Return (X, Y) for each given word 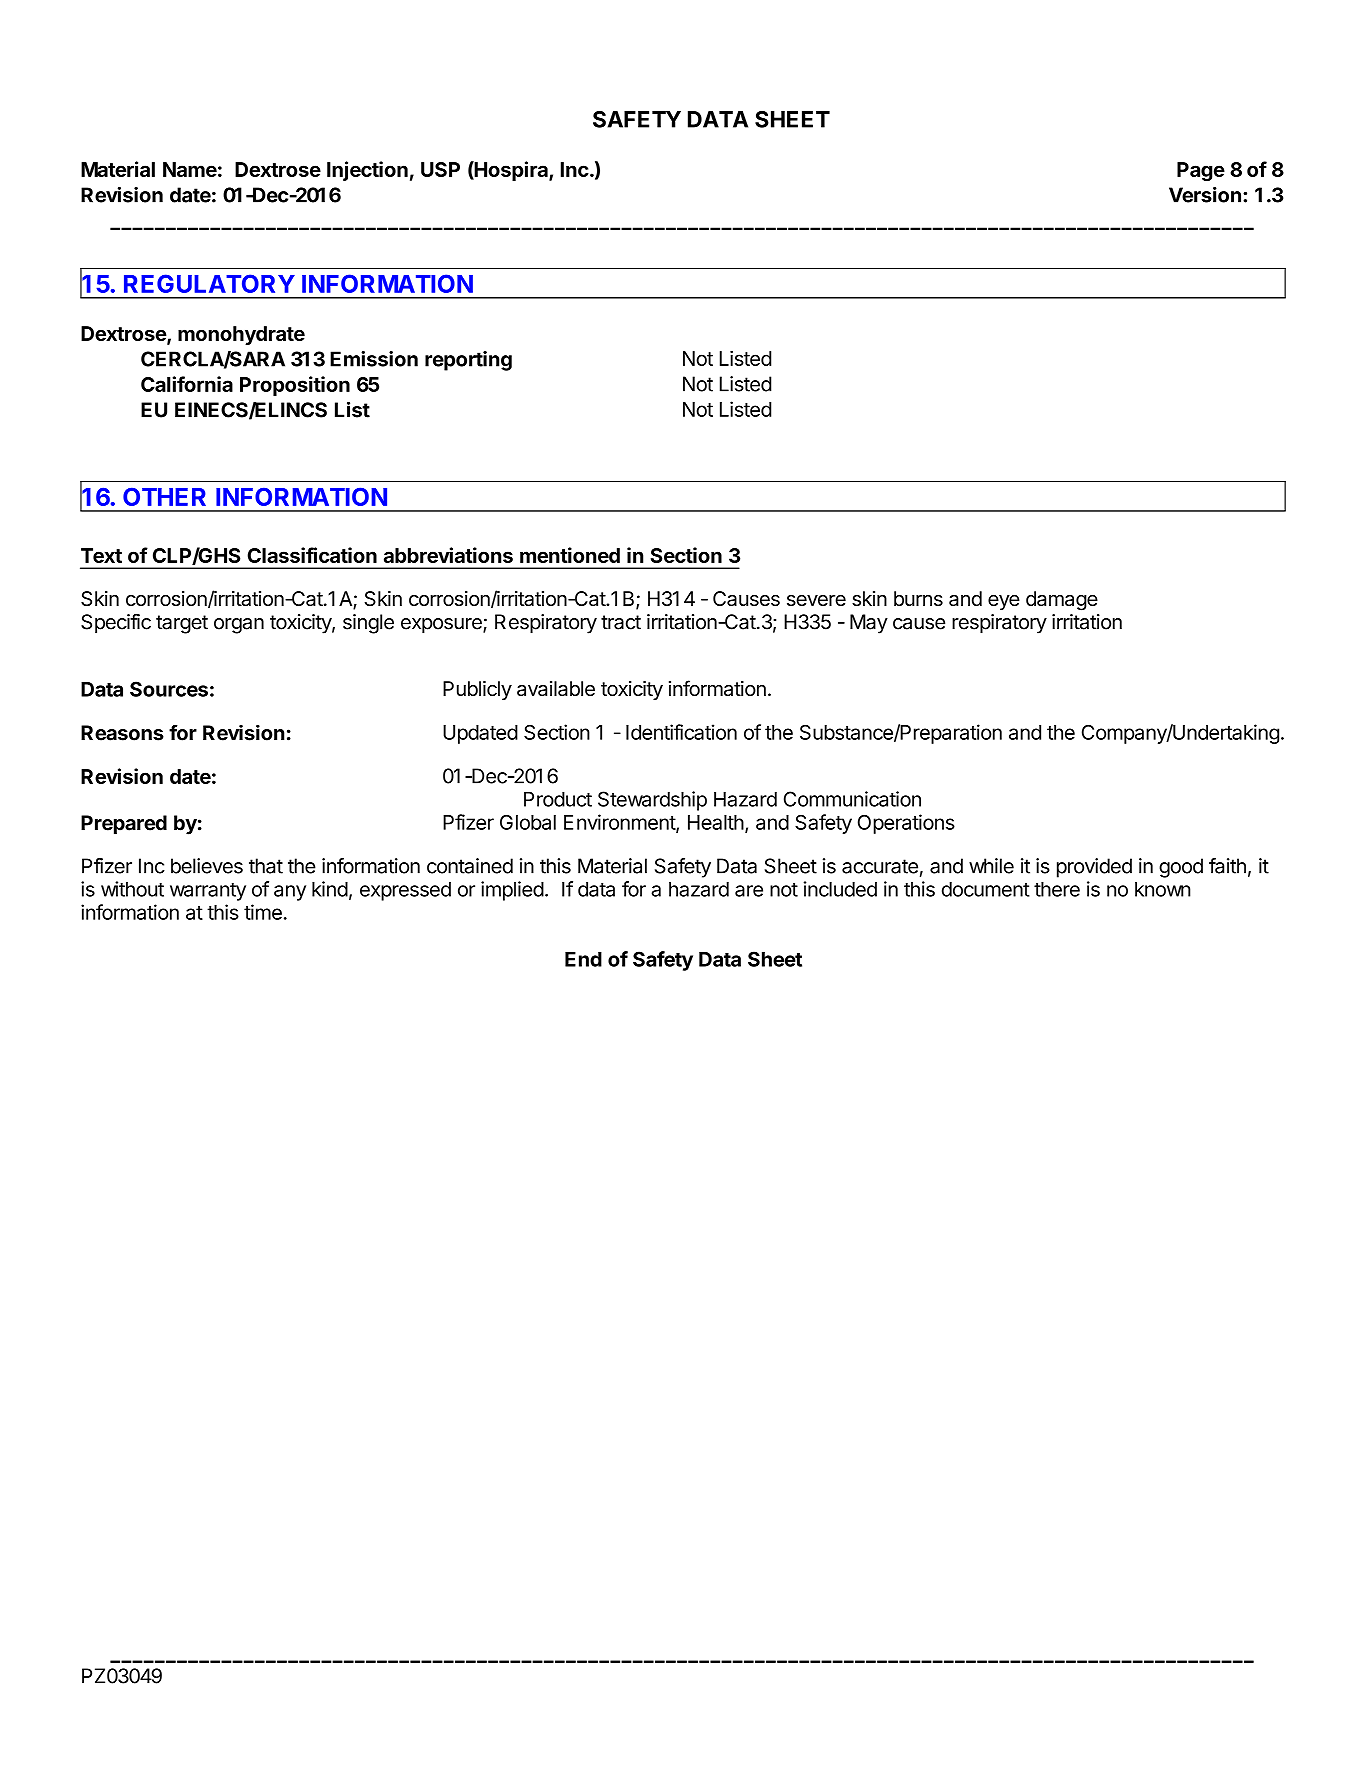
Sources (169, 689)
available (556, 688)
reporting (468, 361)
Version (1205, 195)
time (263, 912)
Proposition (295, 386)
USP (440, 169)
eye (1004, 602)
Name (190, 169)
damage (1062, 601)
